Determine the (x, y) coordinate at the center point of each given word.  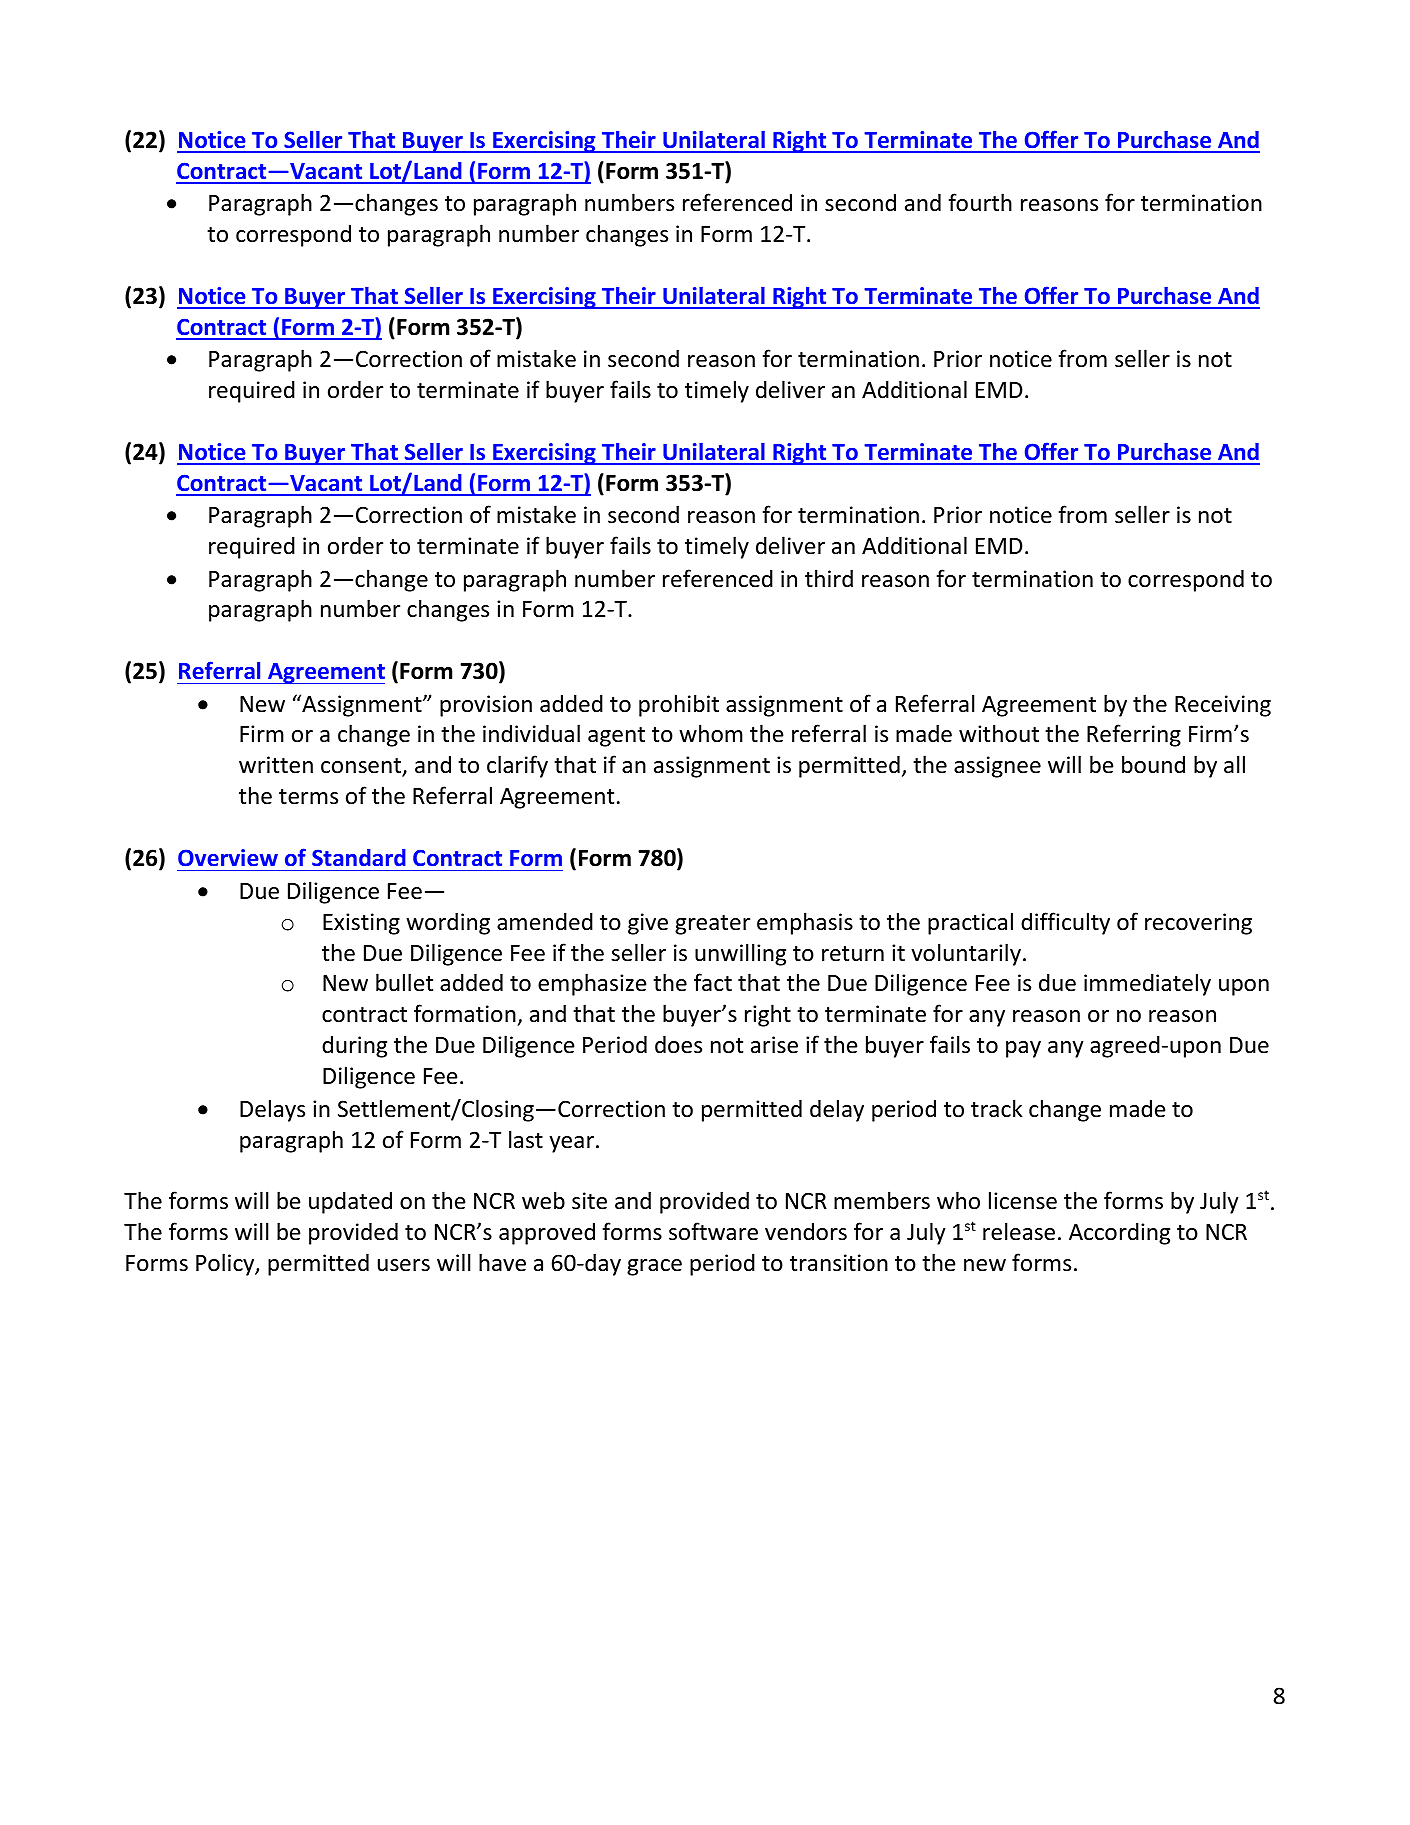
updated (350, 1202)
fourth (980, 202)
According (1119, 1233)
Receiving (1223, 706)
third (829, 578)
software (713, 1231)
